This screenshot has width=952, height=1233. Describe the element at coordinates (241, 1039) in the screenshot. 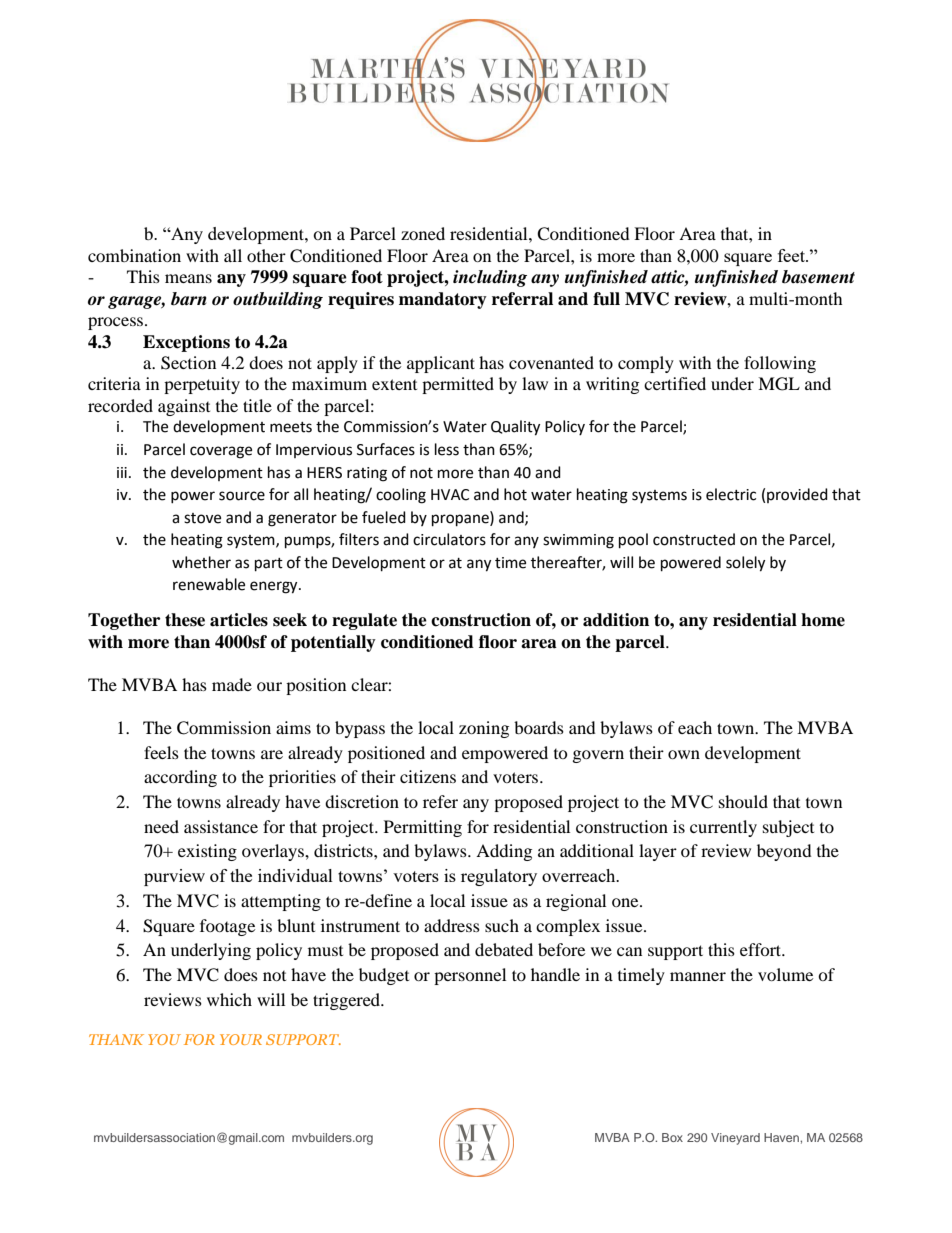

I see `YOUR` at that location.
